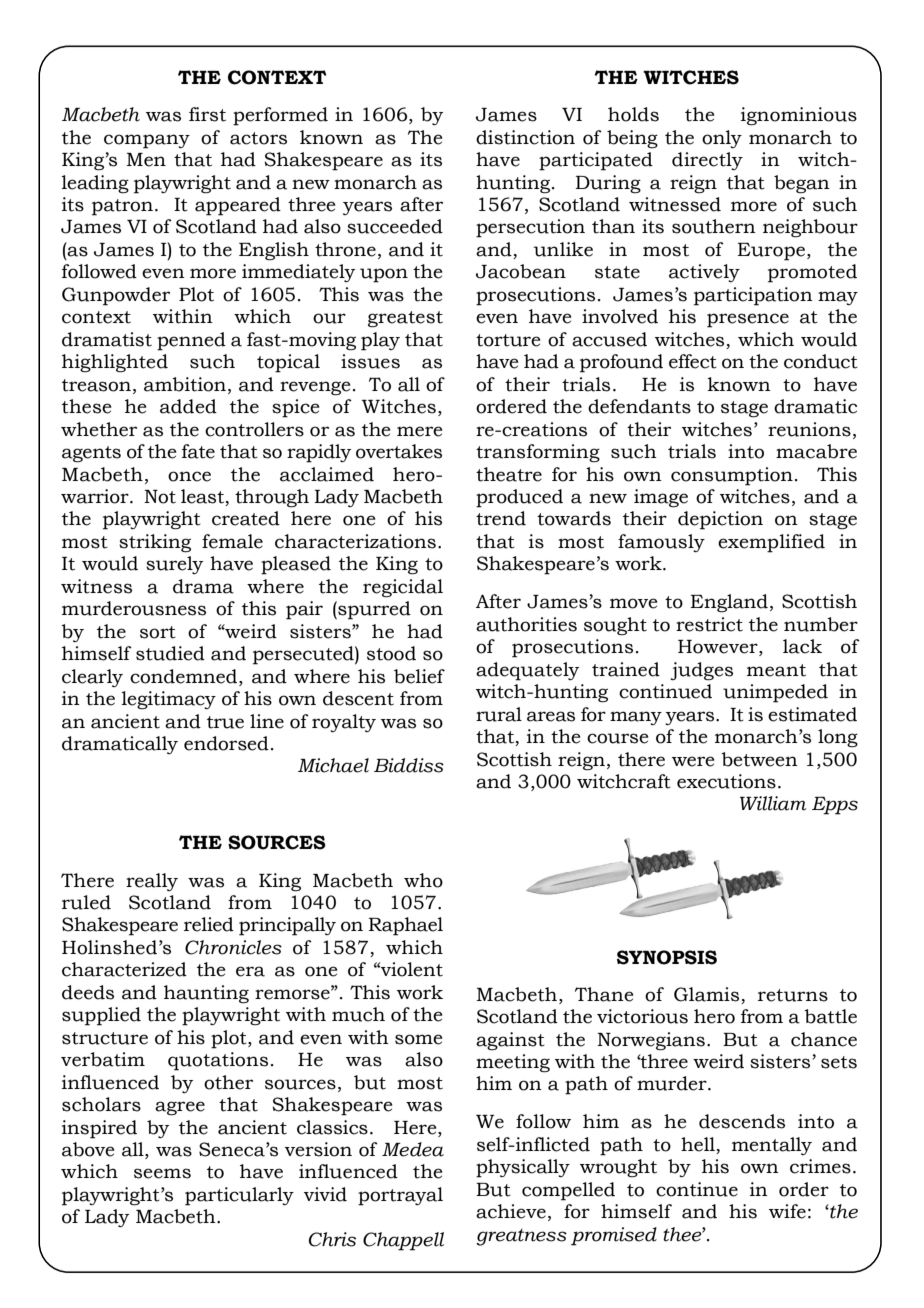  I want to click on distinction, so click(525, 137).
